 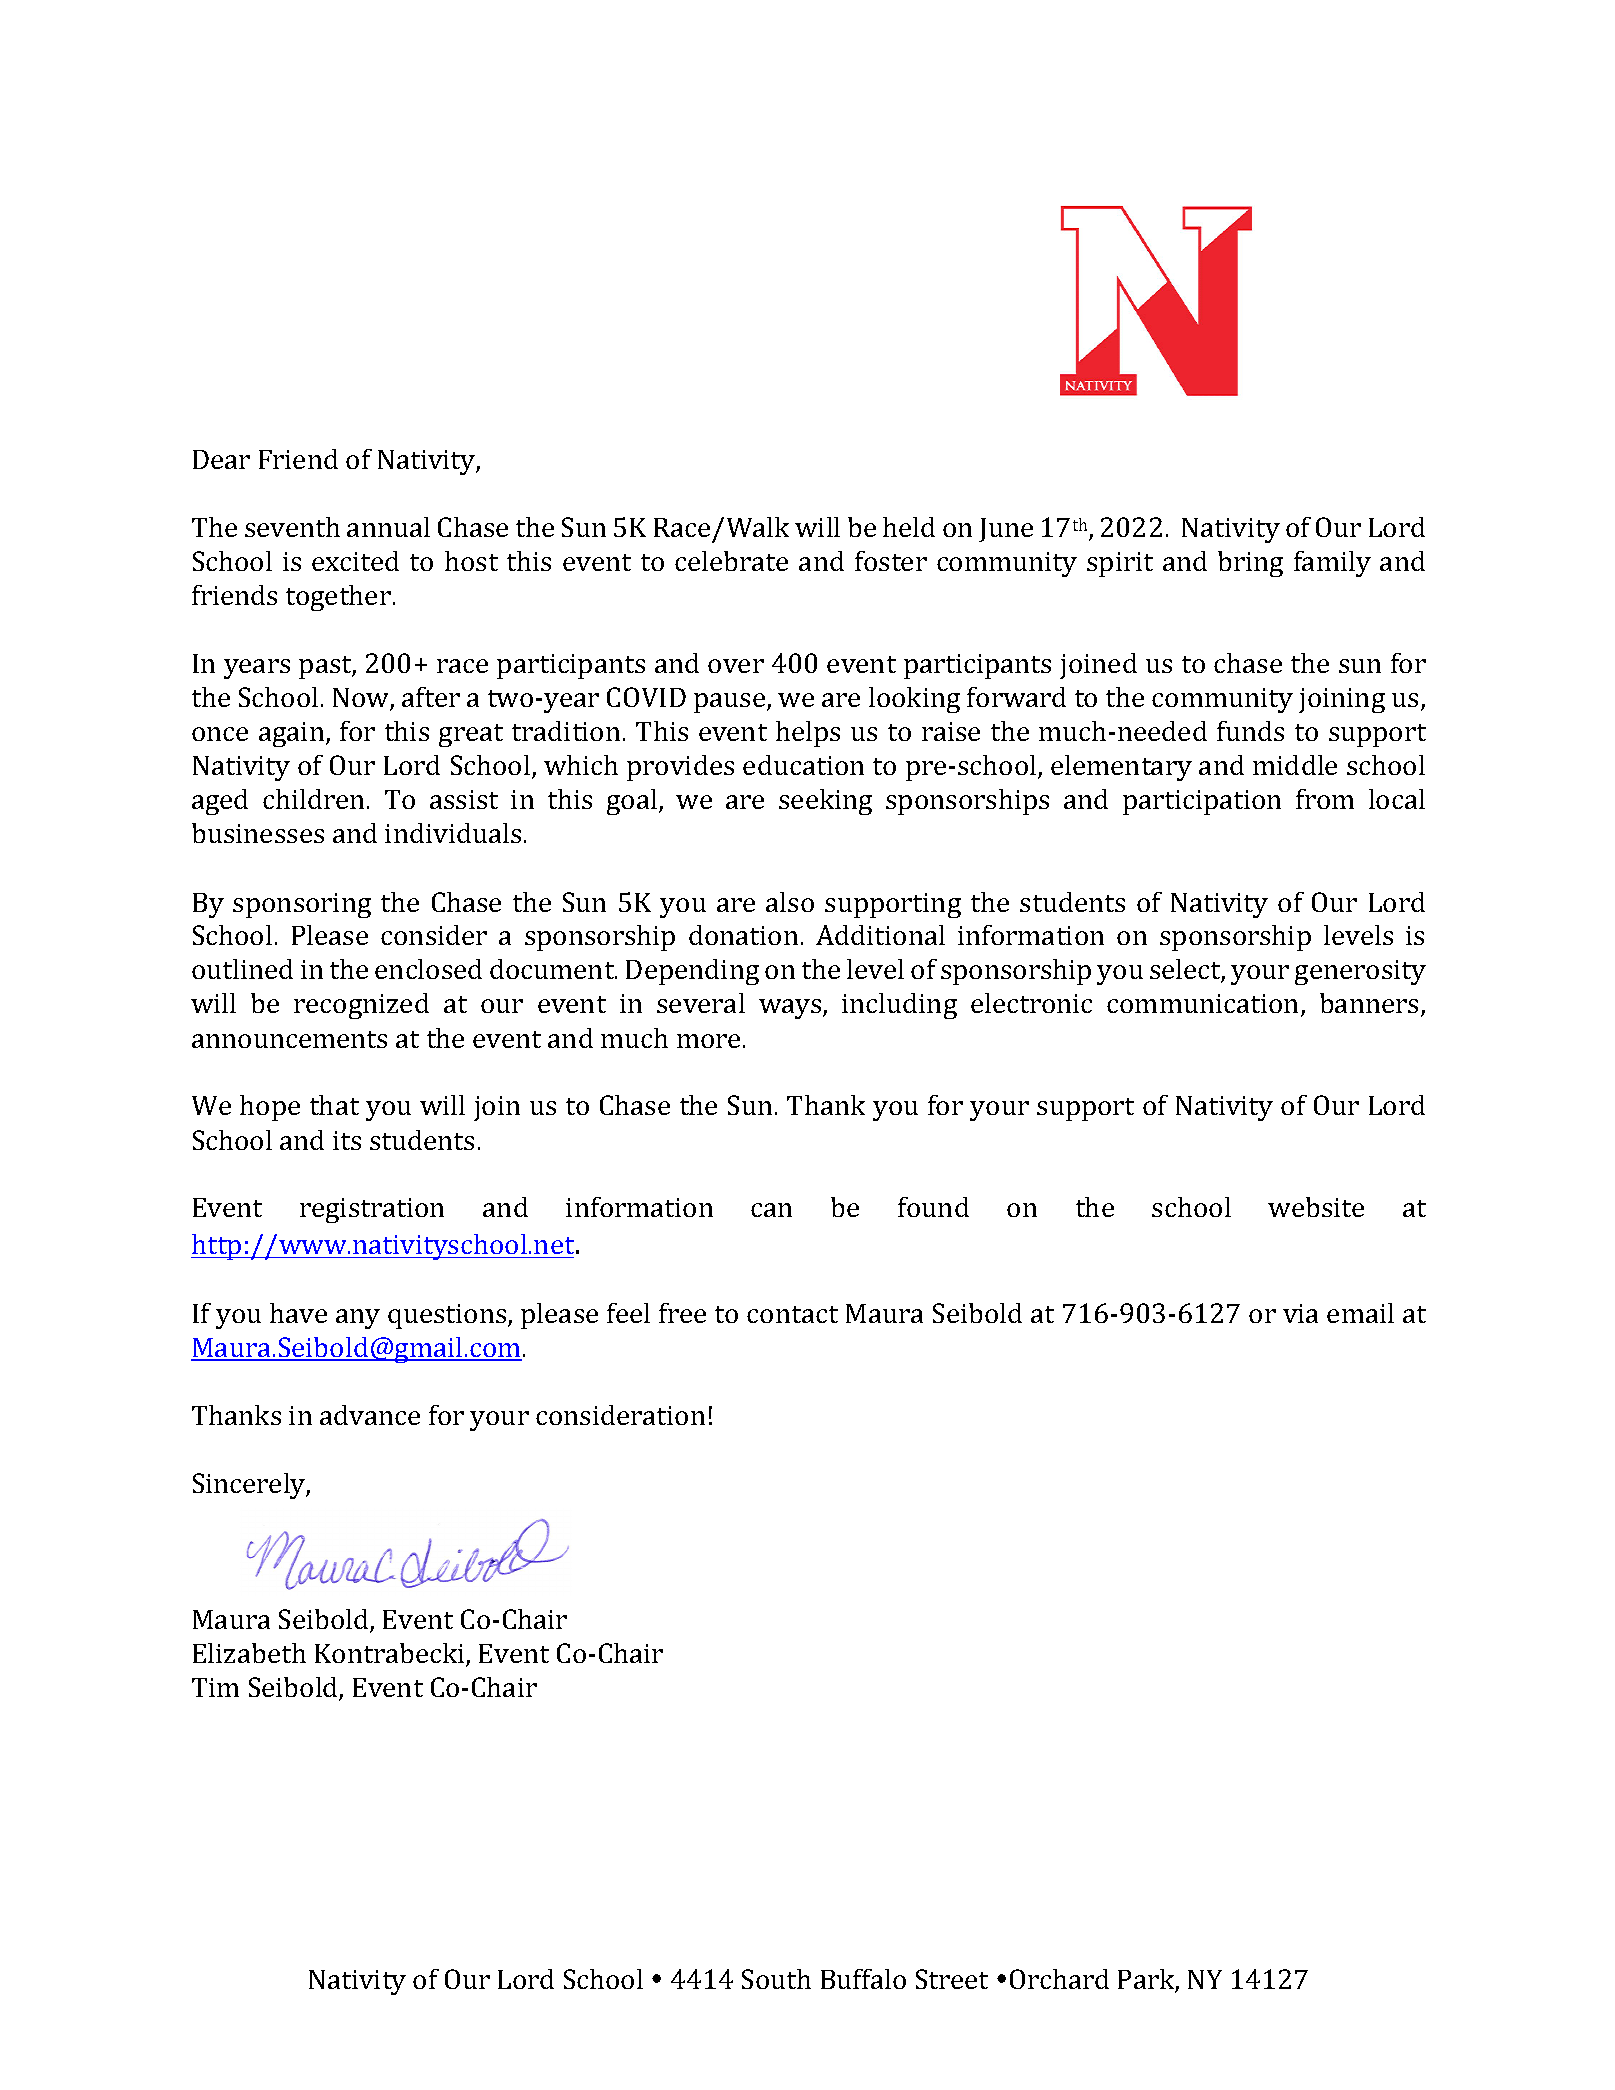 I want to click on annual, so click(x=388, y=527).
